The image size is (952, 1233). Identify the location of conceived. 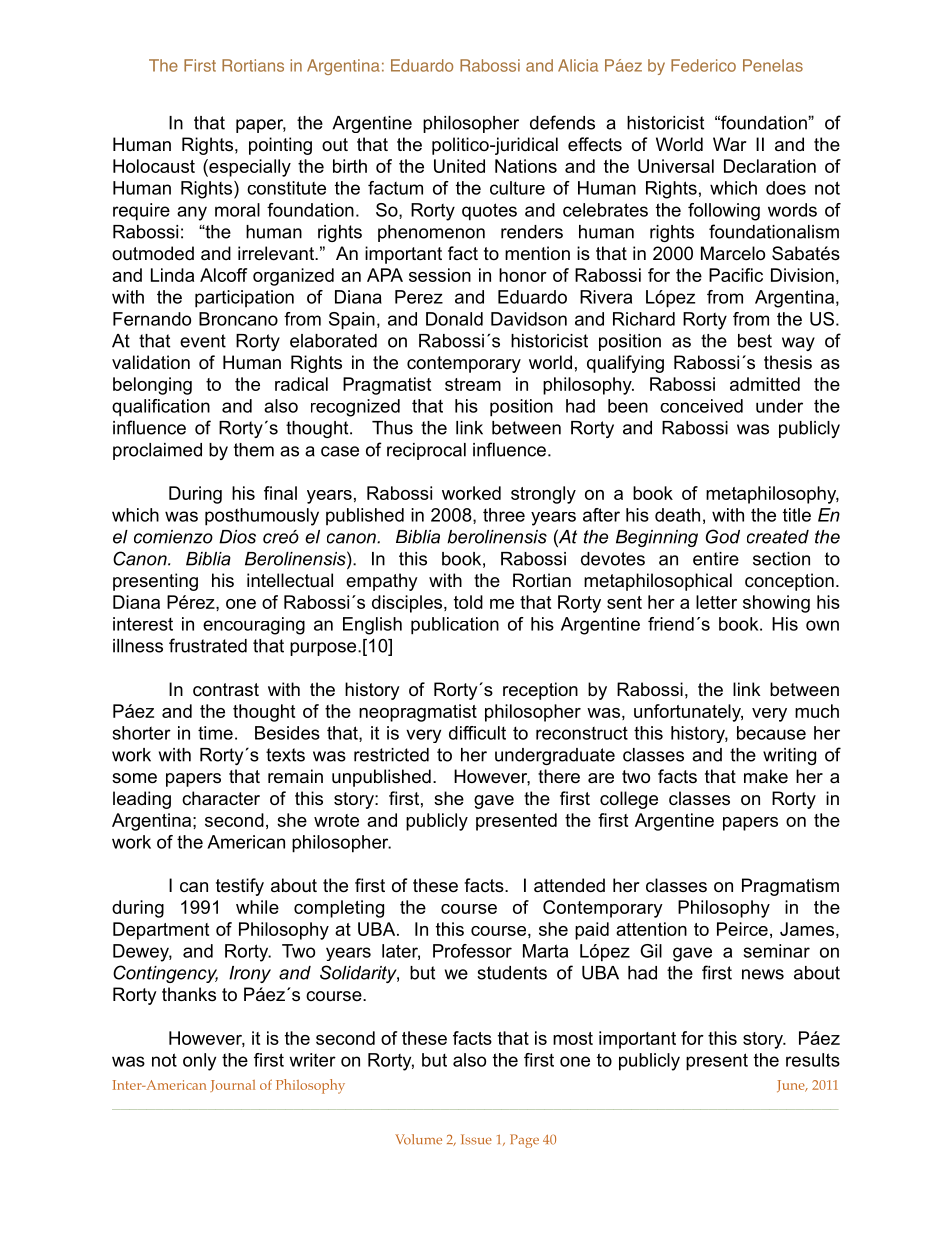
(701, 406).
